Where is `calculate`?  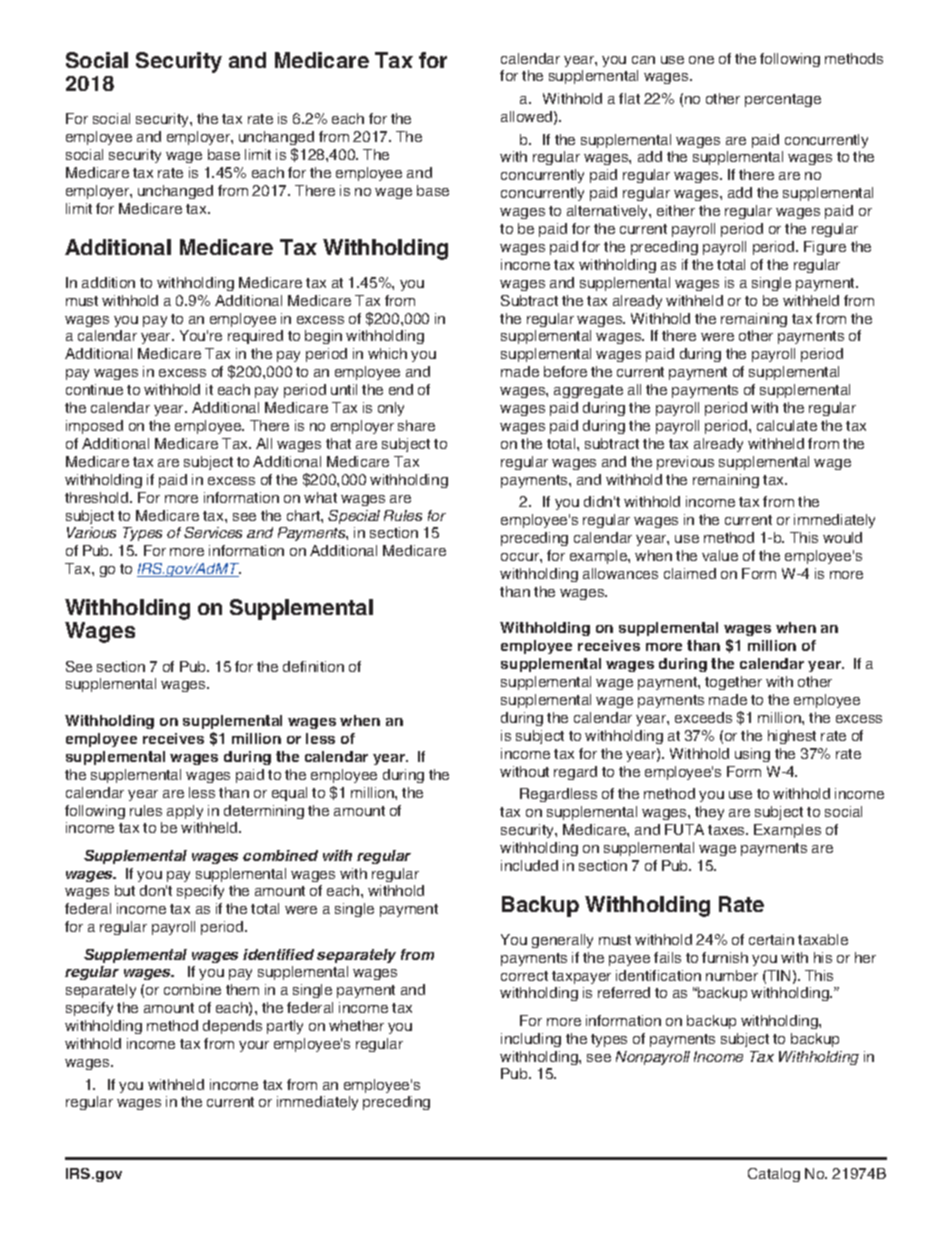 calculate is located at coordinates (787, 425).
